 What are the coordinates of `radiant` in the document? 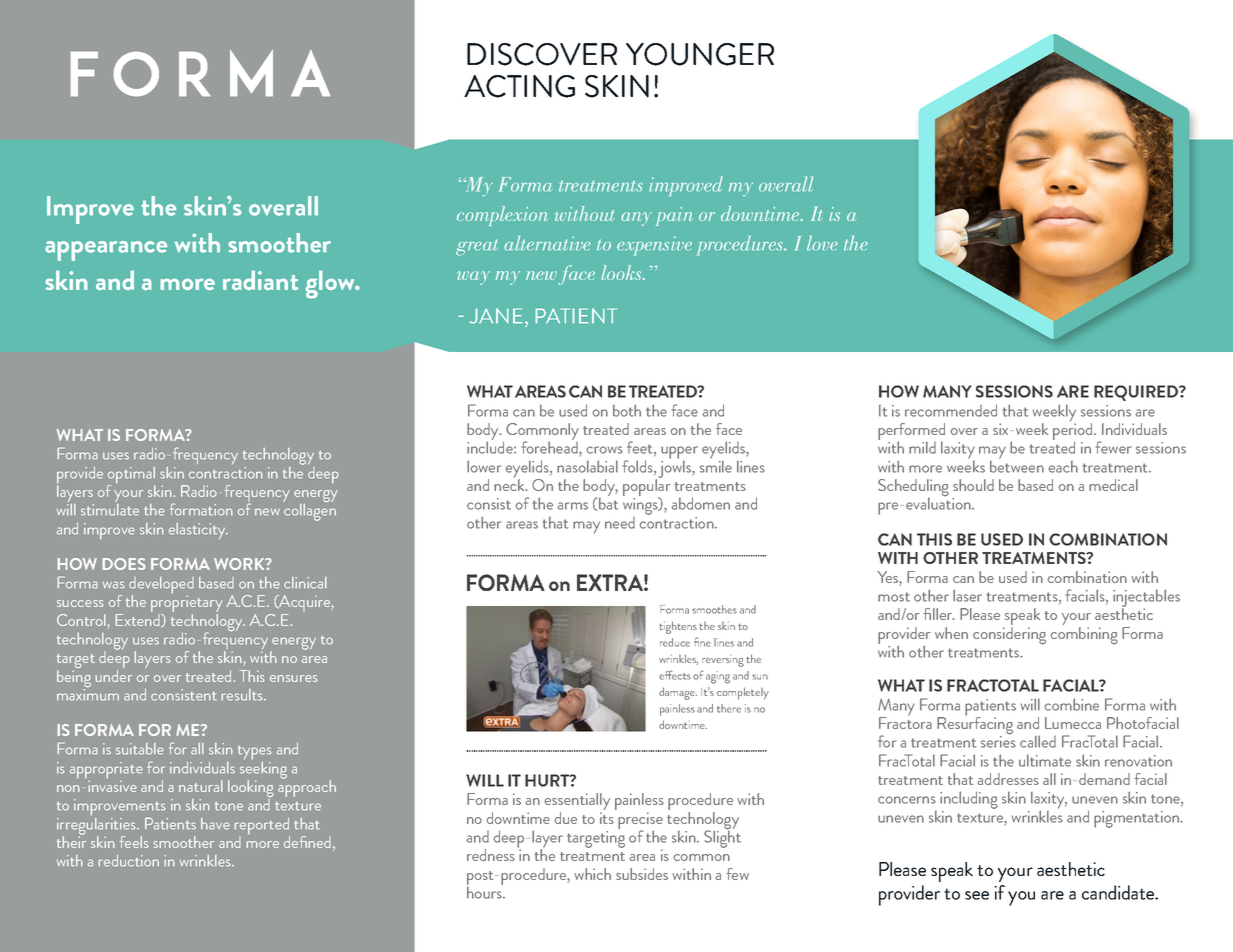 It's located at (261, 280).
